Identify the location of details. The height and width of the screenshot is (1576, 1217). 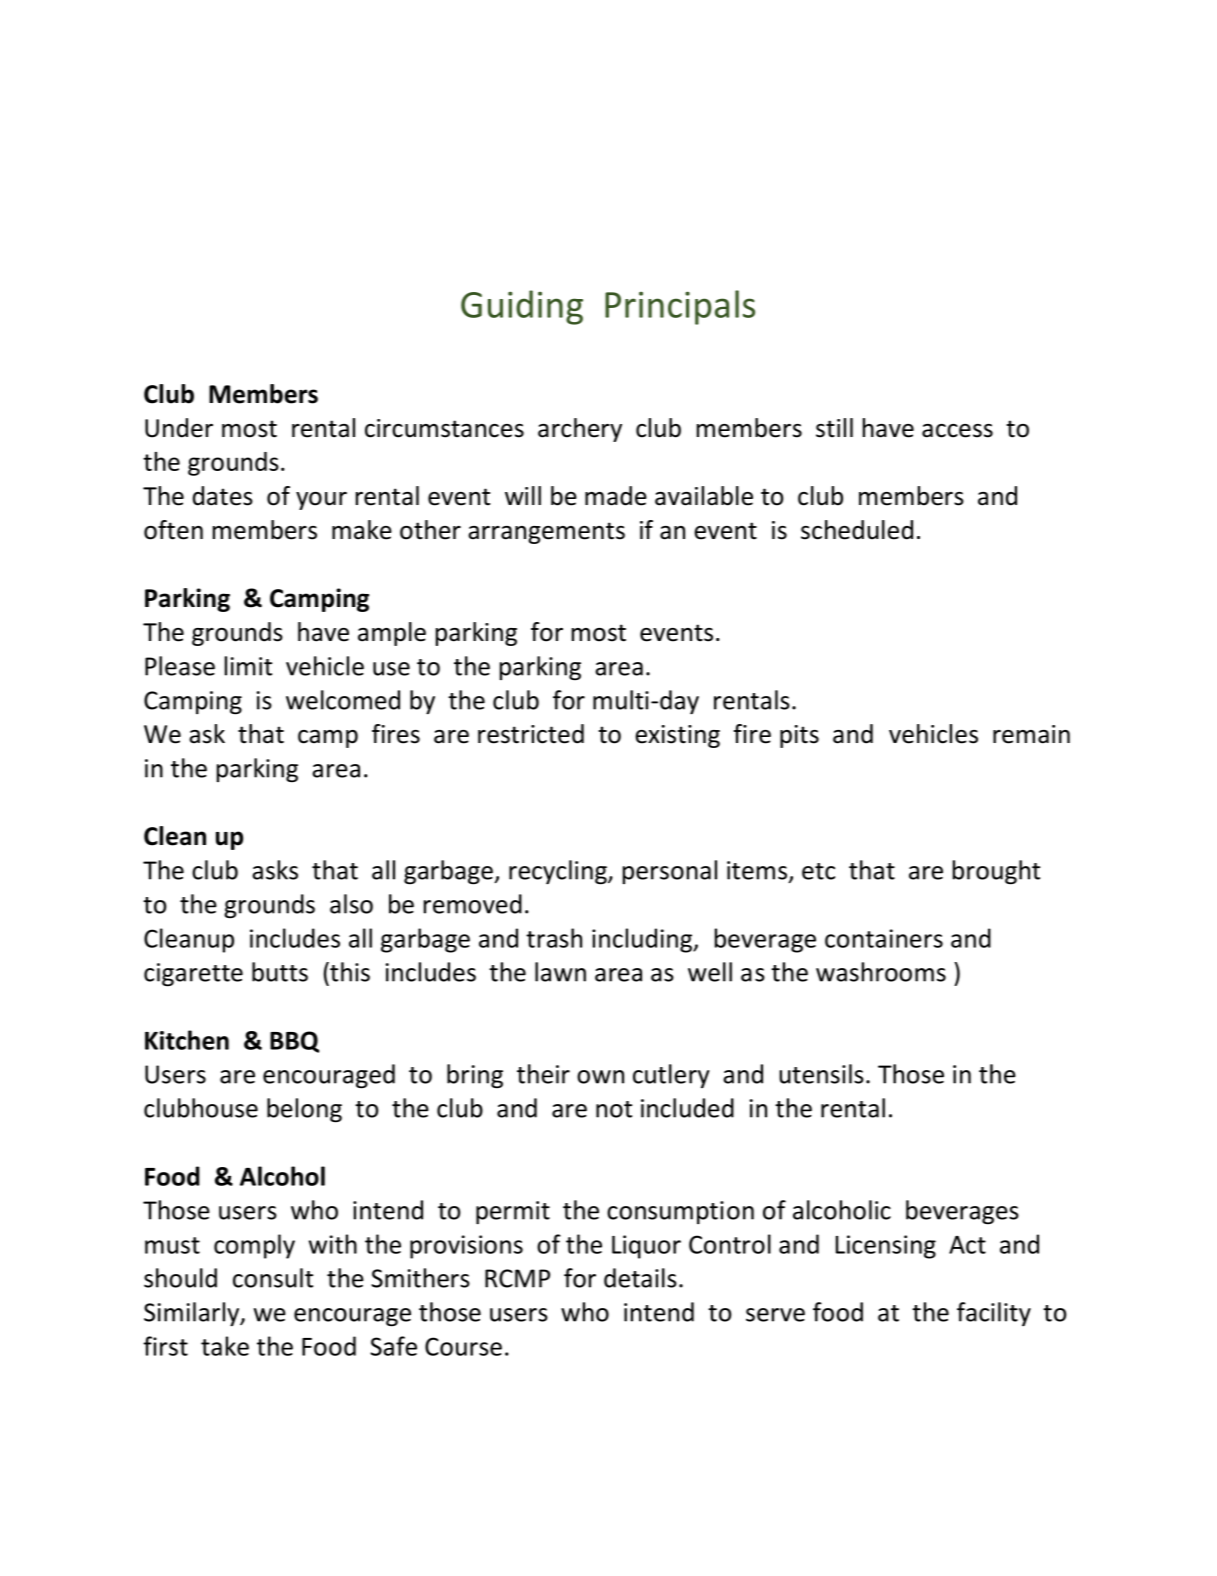
(640, 1278).
